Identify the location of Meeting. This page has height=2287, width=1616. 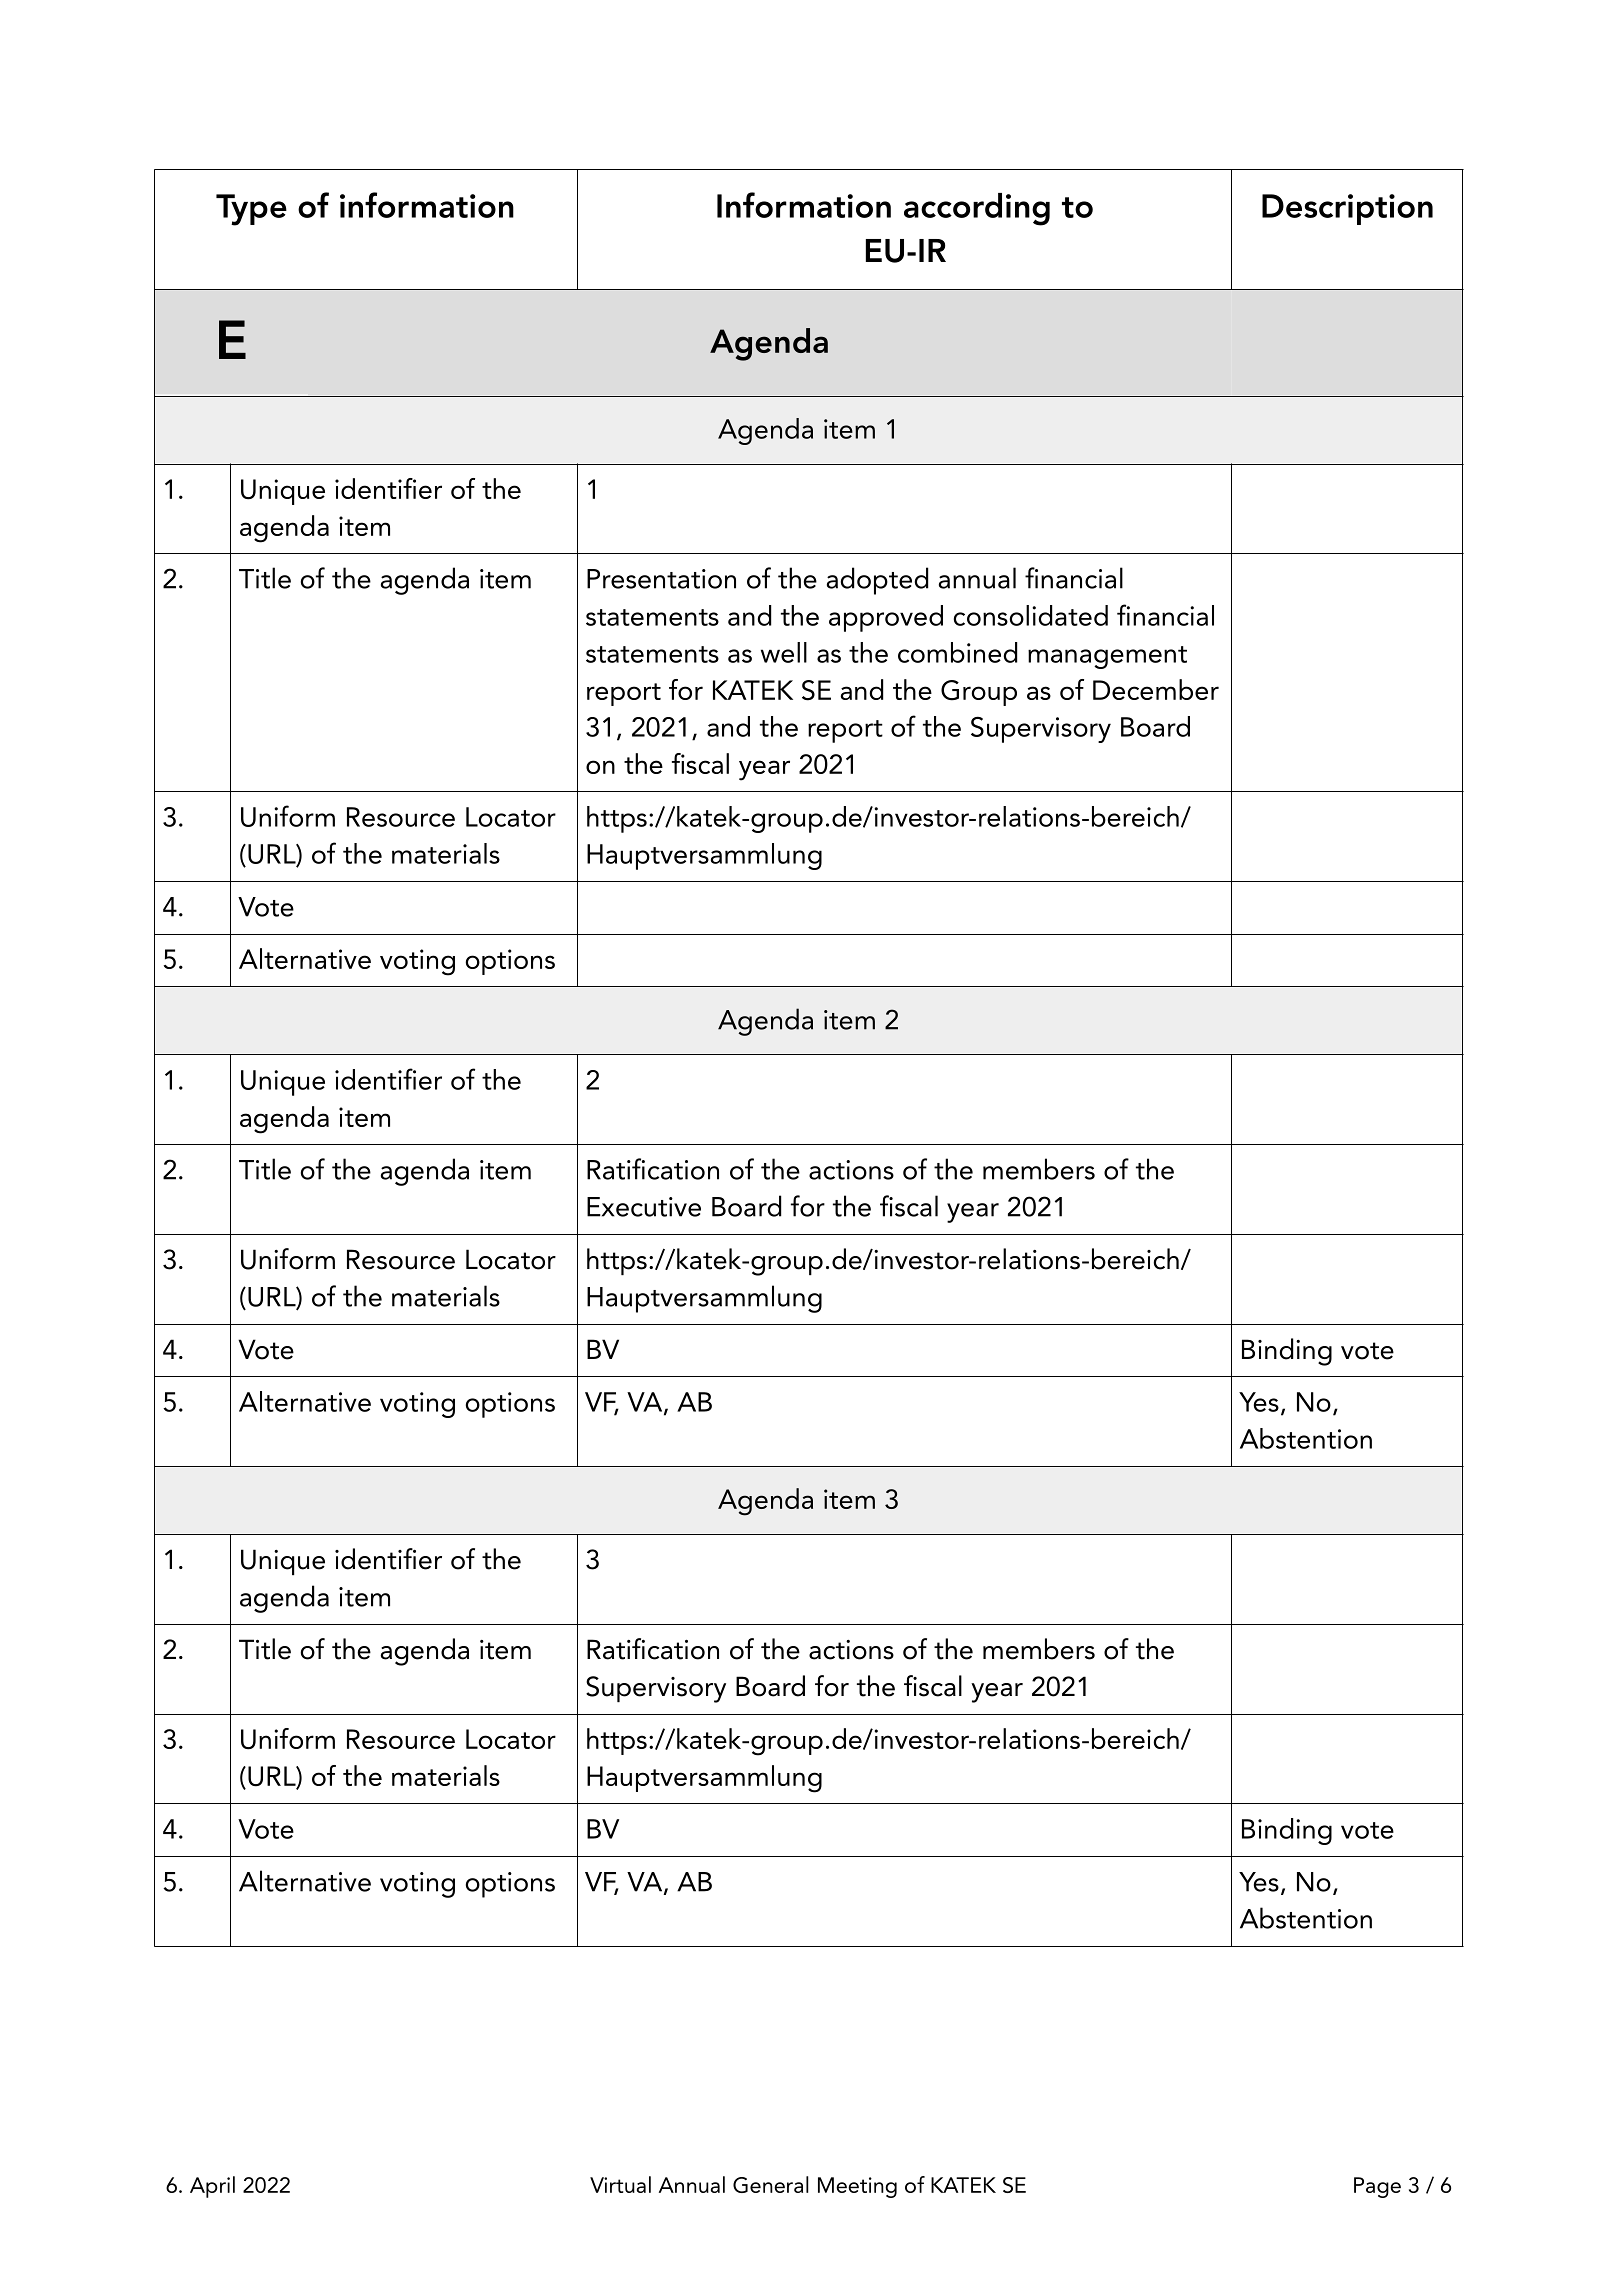
(857, 2187).
